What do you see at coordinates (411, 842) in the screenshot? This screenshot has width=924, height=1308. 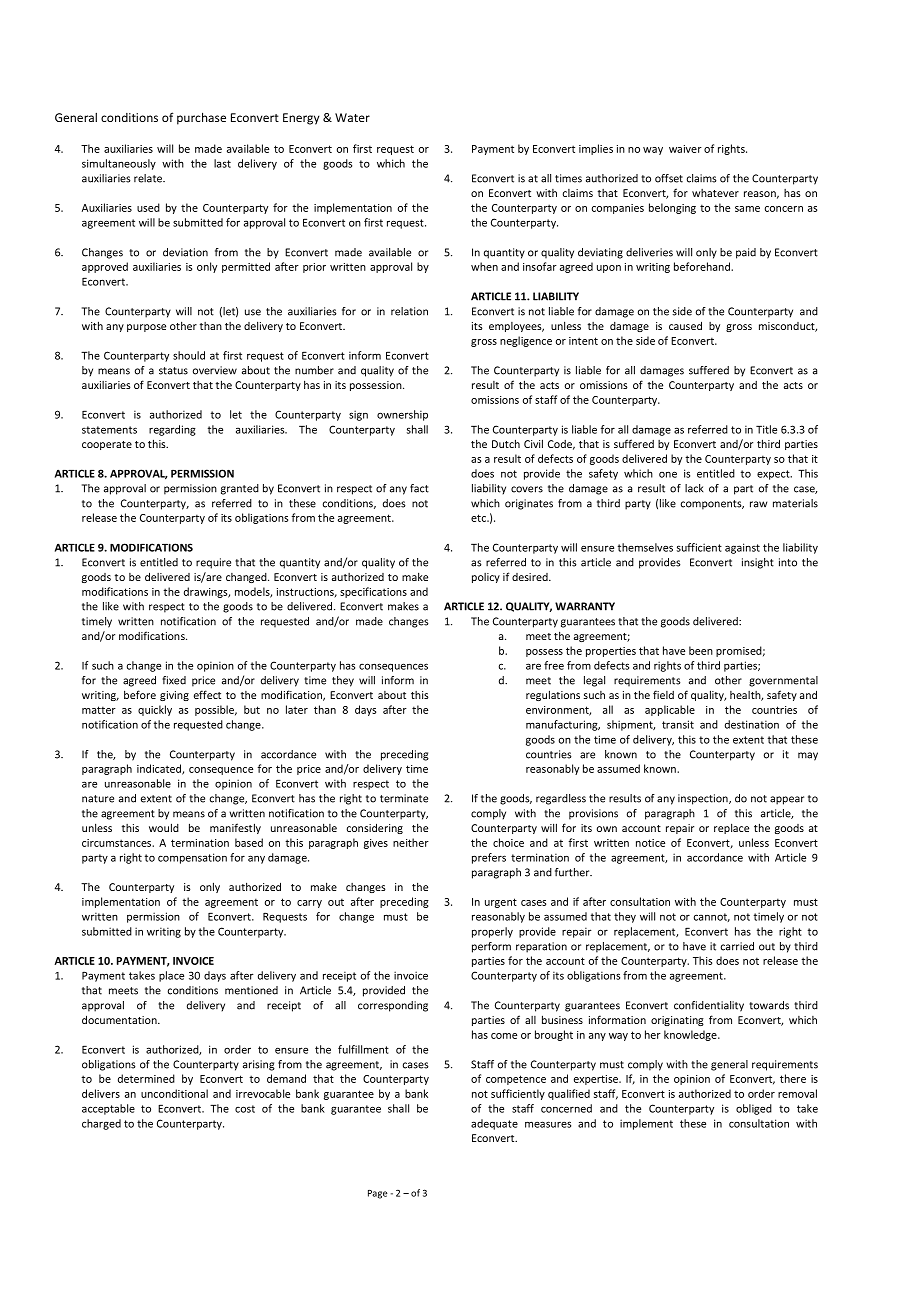 I see `neither` at bounding box center [411, 842].
